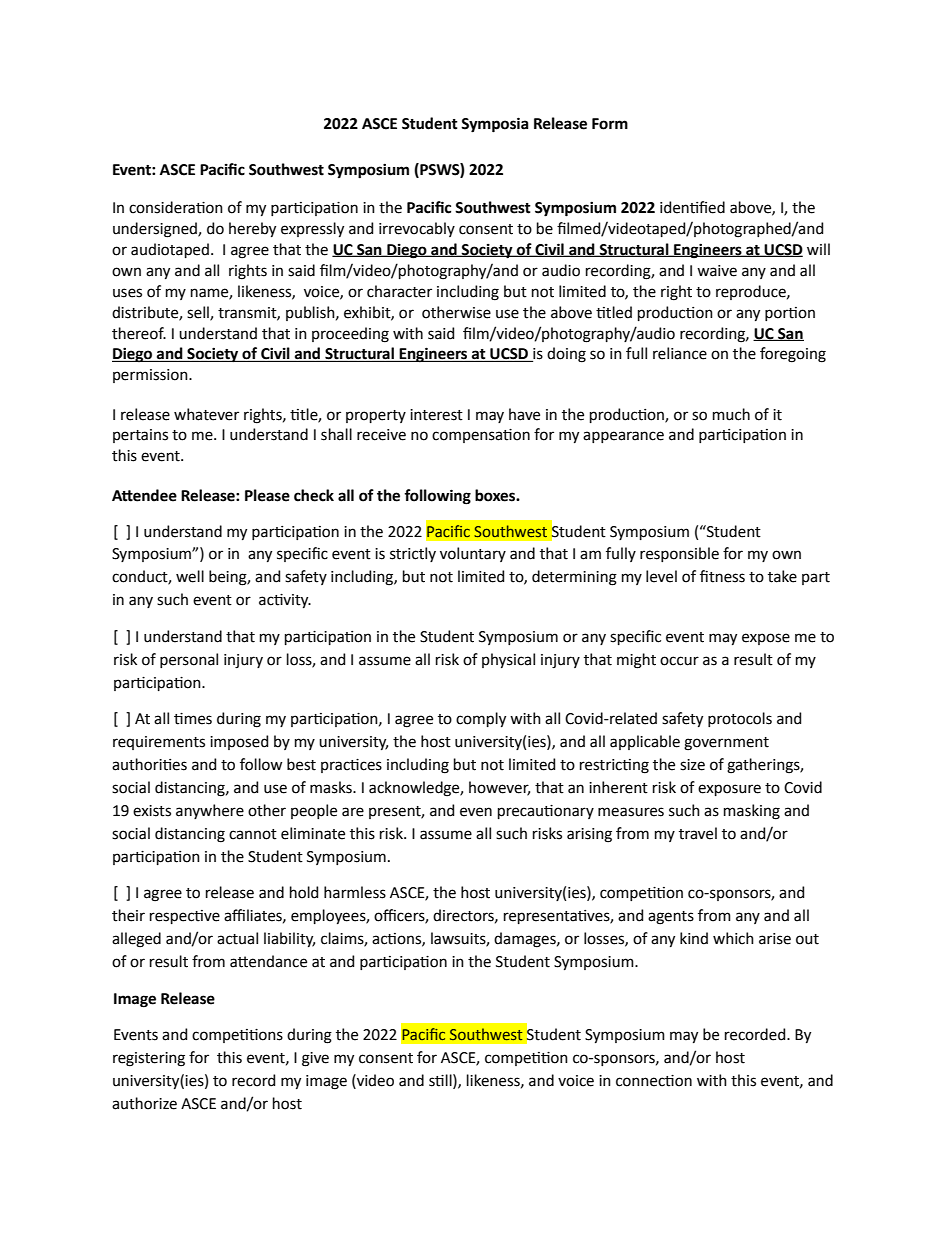  Describe the element at coordinates (782, 576) in the document. I see `take` at that location.
